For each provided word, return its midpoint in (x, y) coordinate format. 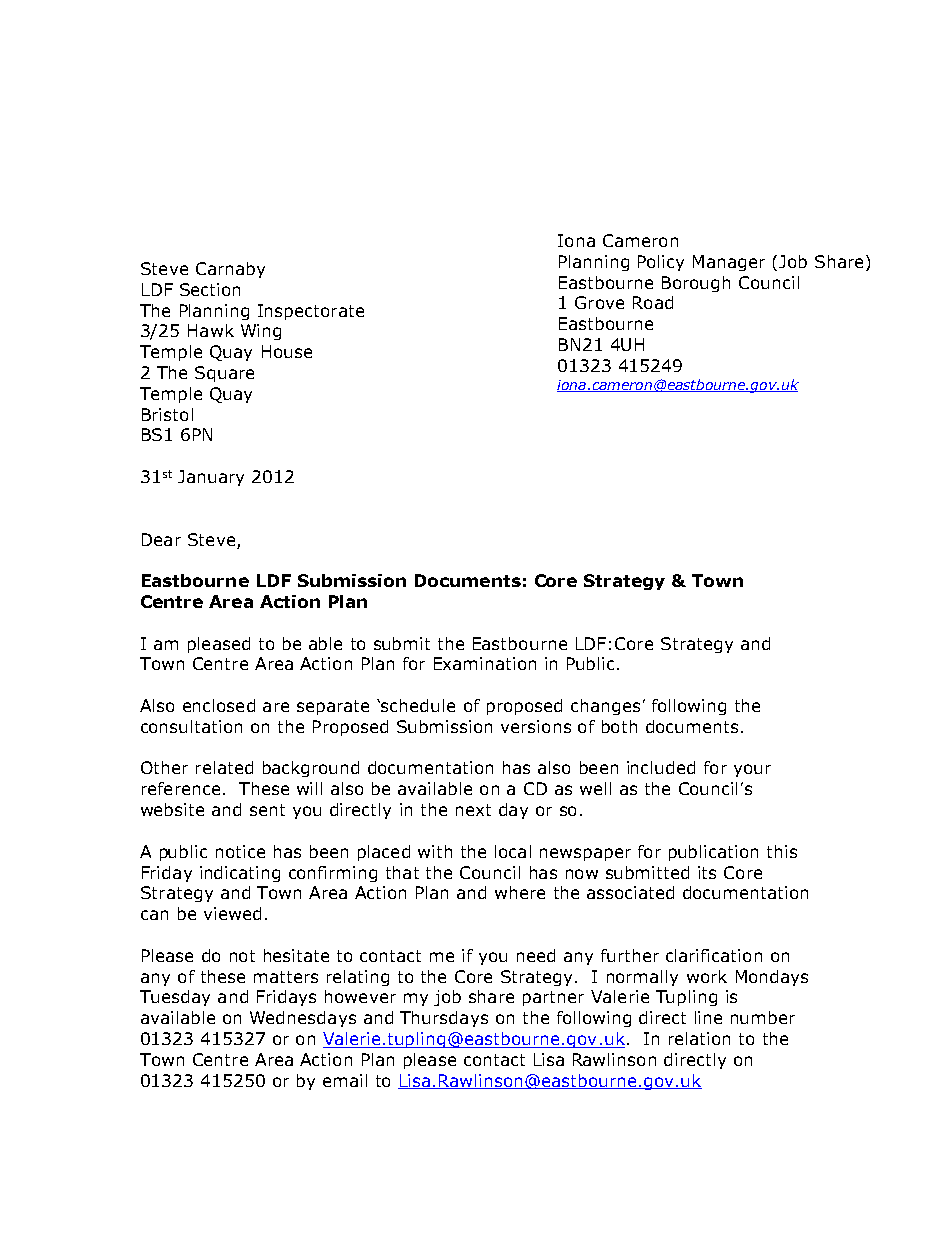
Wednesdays (303, 1019)
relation (699, 1038)
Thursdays (444, 1019)
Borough (696, 284)
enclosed (219, 705)
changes (605, 707)
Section (210, 289)
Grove (599, 302)
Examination (485, 663)
